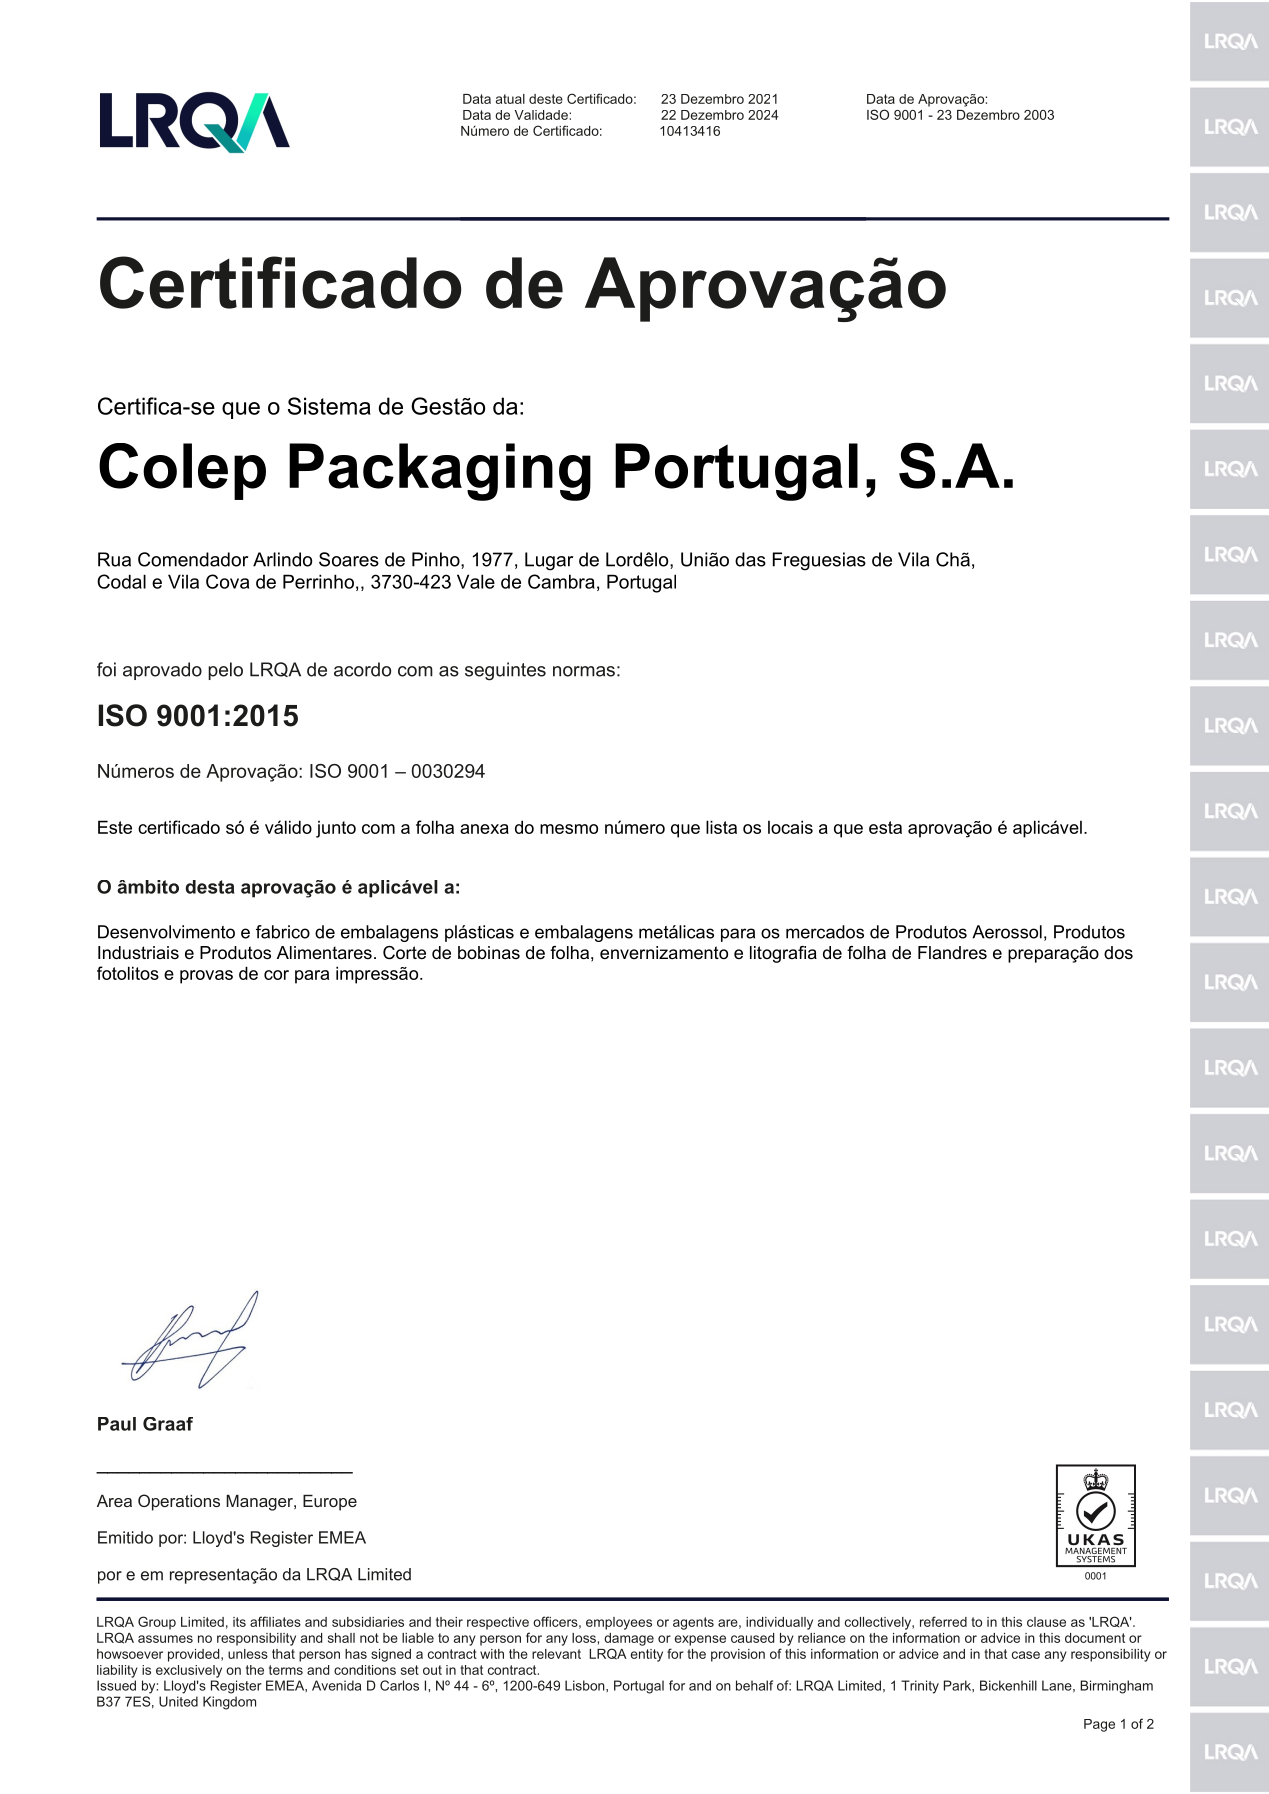 The width and height of the document is (1269, 1794). Describe the element at coordinates (117, 1424) in the document. I see `Paul` at that location.
